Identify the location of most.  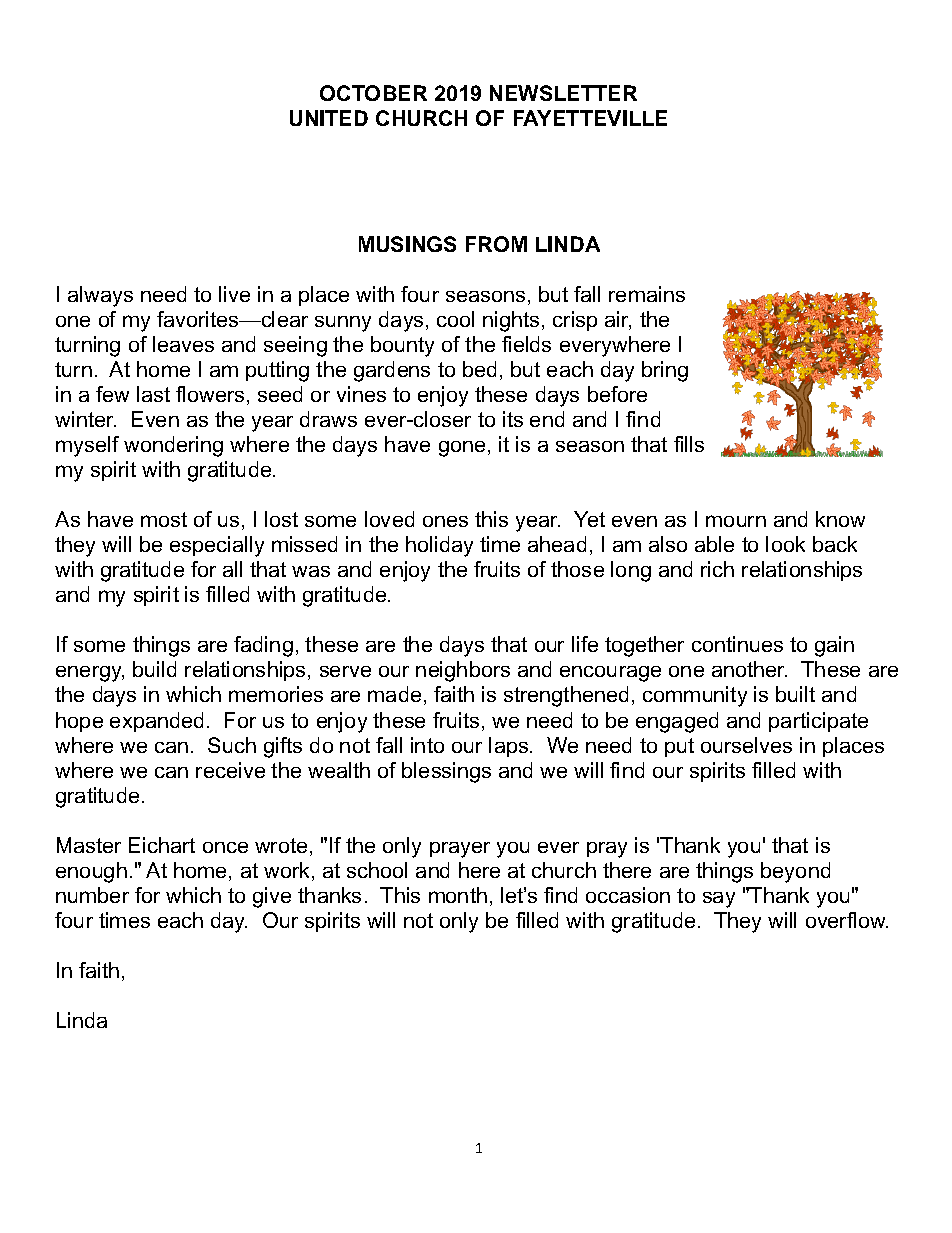
(164, 519).
